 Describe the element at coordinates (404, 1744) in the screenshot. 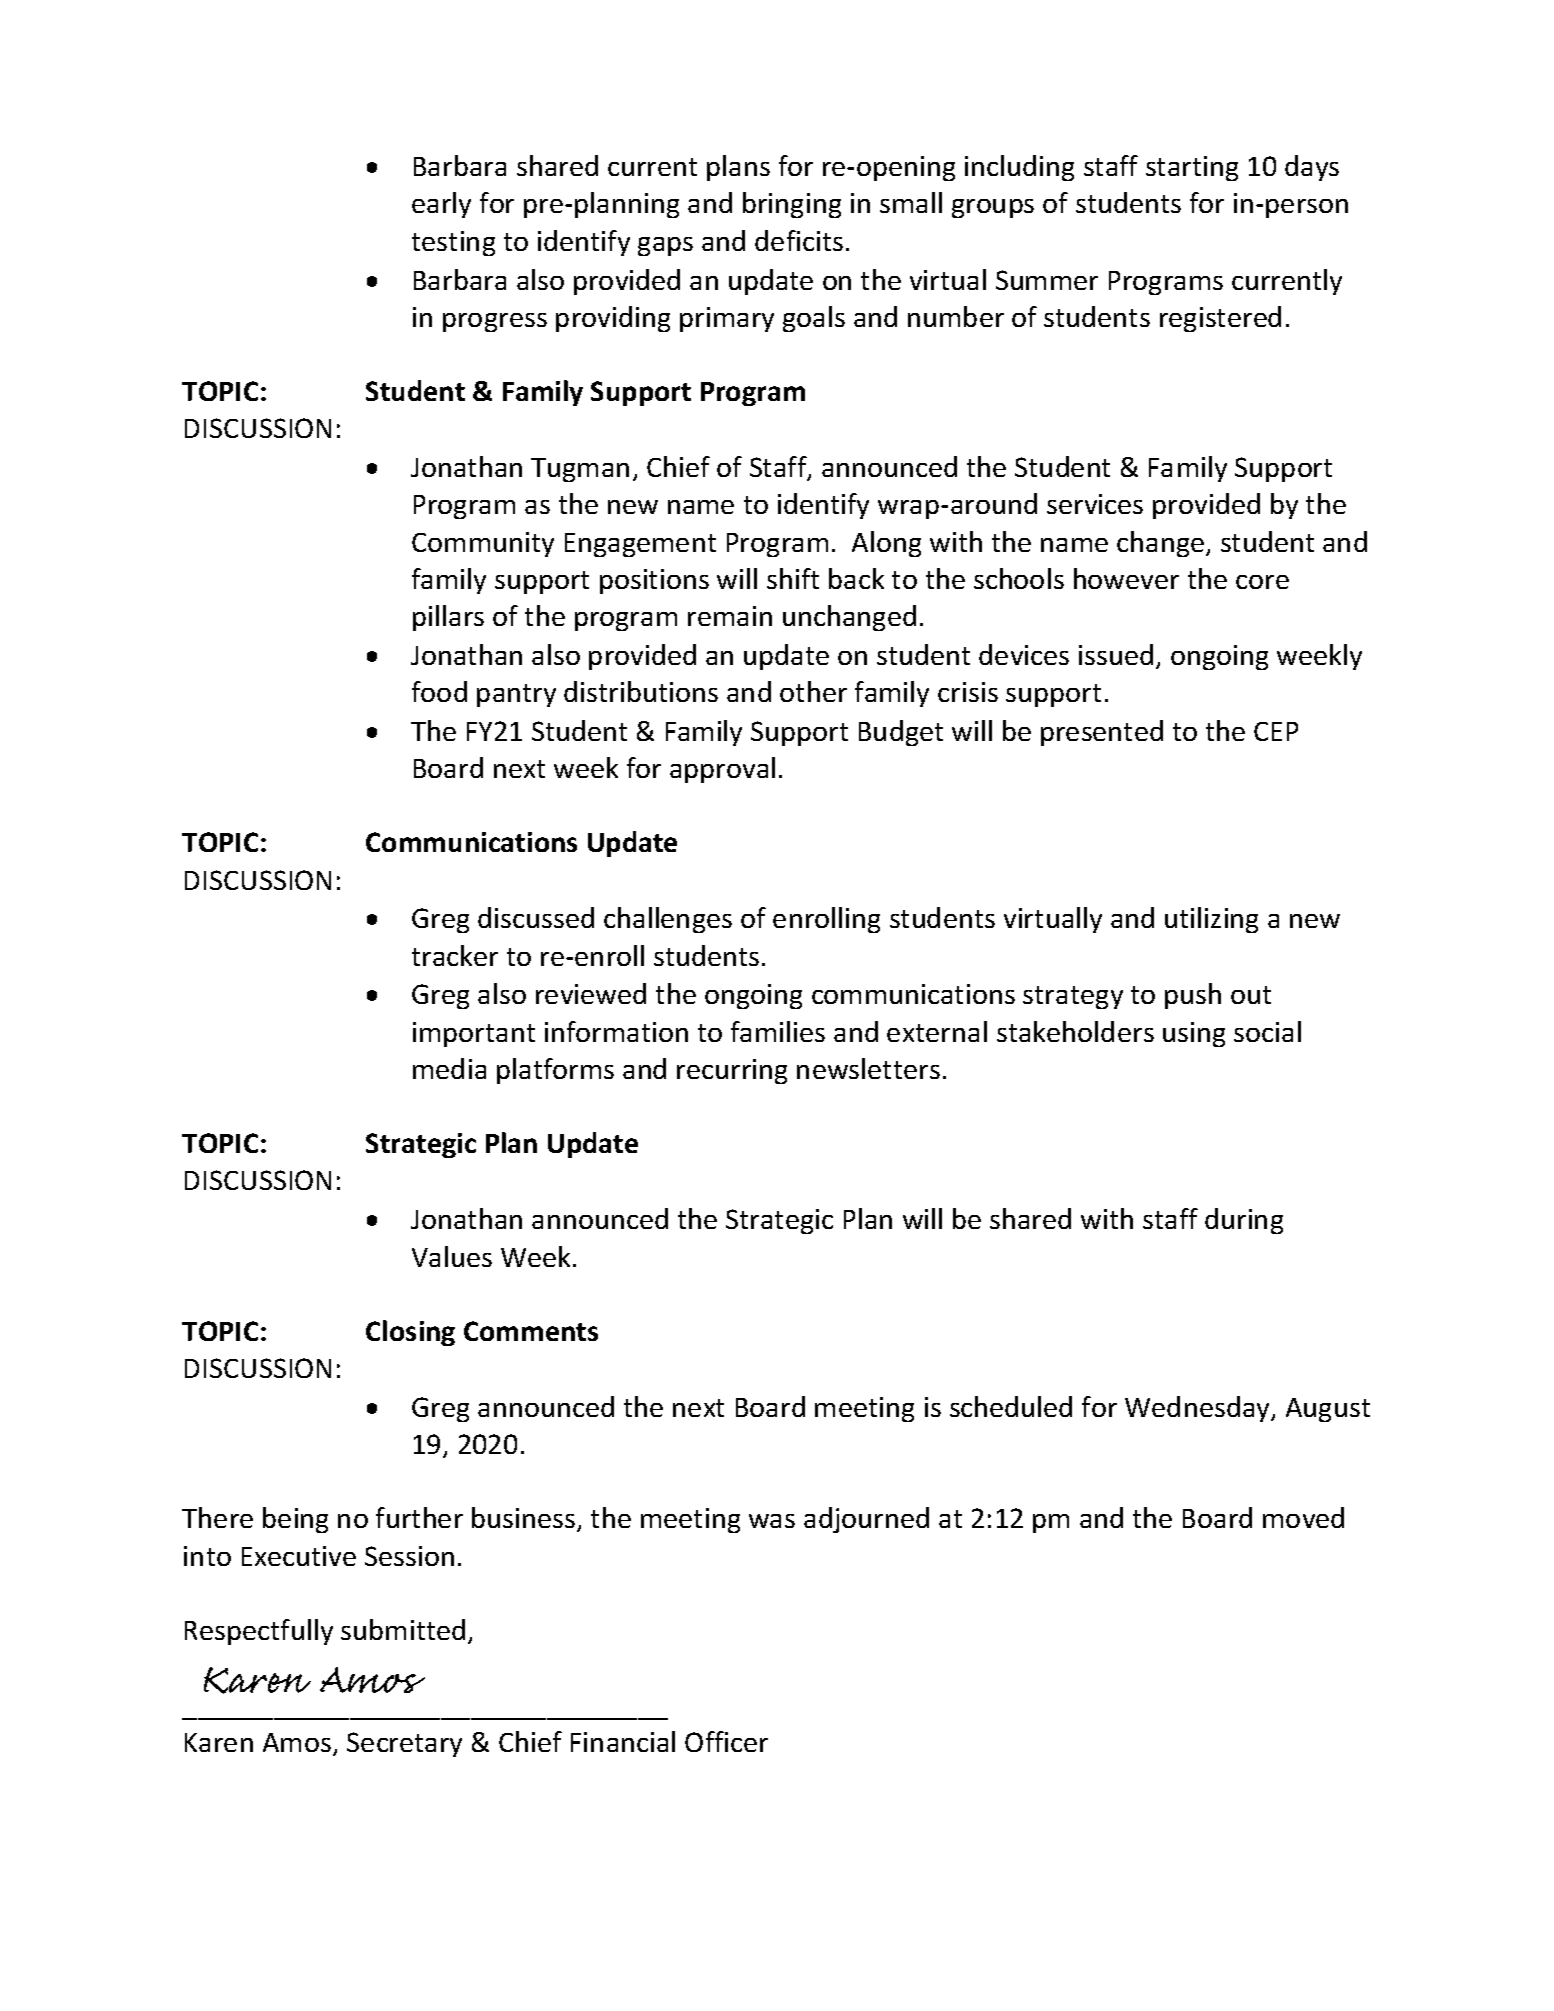

I see `Secretary` at that location.
